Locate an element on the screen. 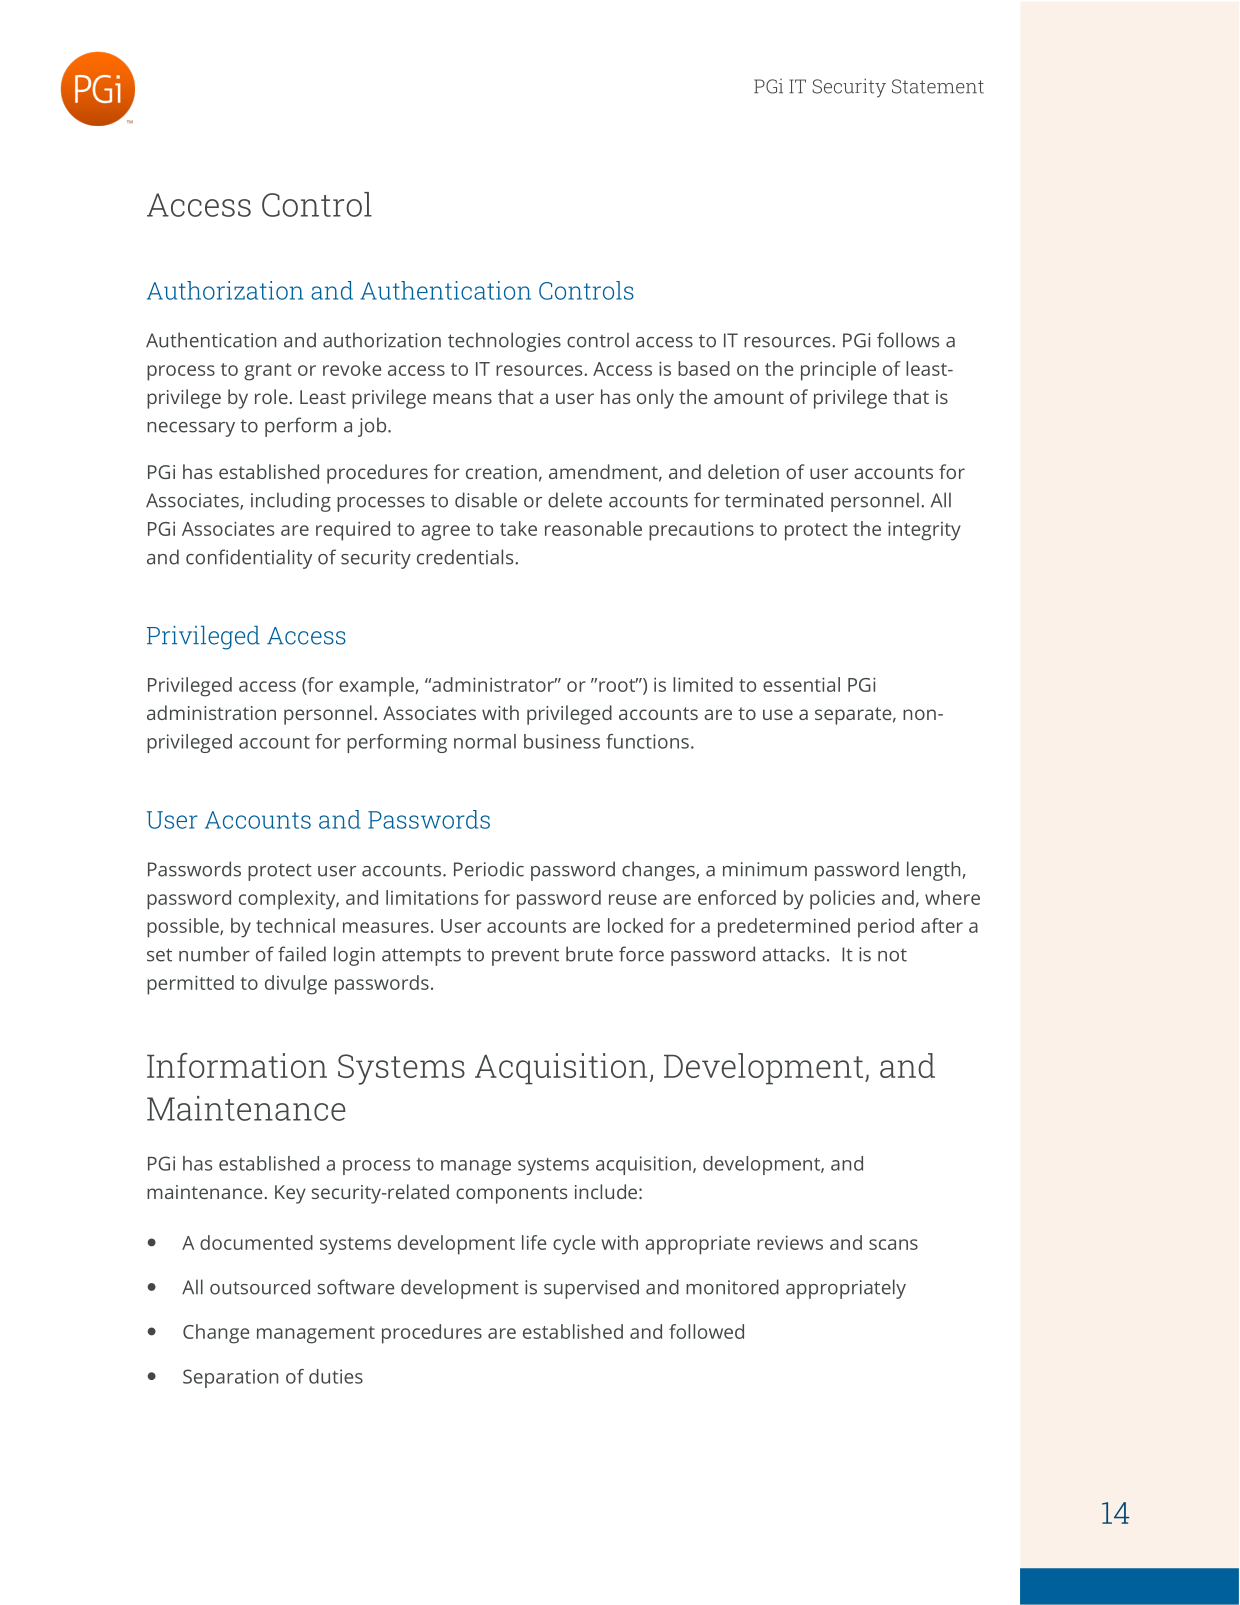  Separation is located at coordinates (230, 1378).
